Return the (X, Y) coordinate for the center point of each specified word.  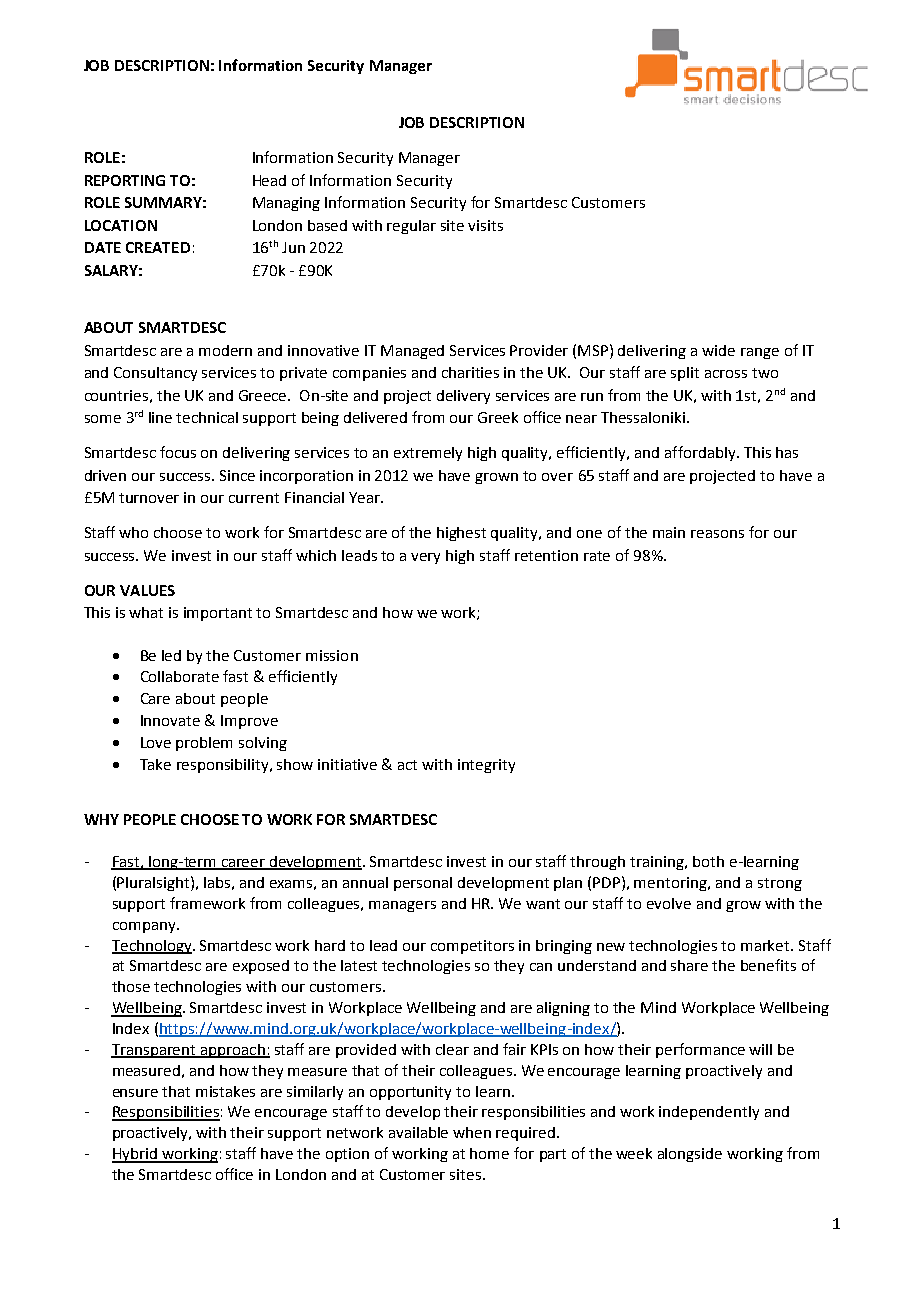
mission (332, 655)
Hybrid (135, 1155)
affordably (701, 453)
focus (178, 452)
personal (423, 884)
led (171, 655)
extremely (428, 454)
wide (718, 350)
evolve (669, 903)
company (145, 927)
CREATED (158, 247)
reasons (717, 534)
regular (411, 227)
